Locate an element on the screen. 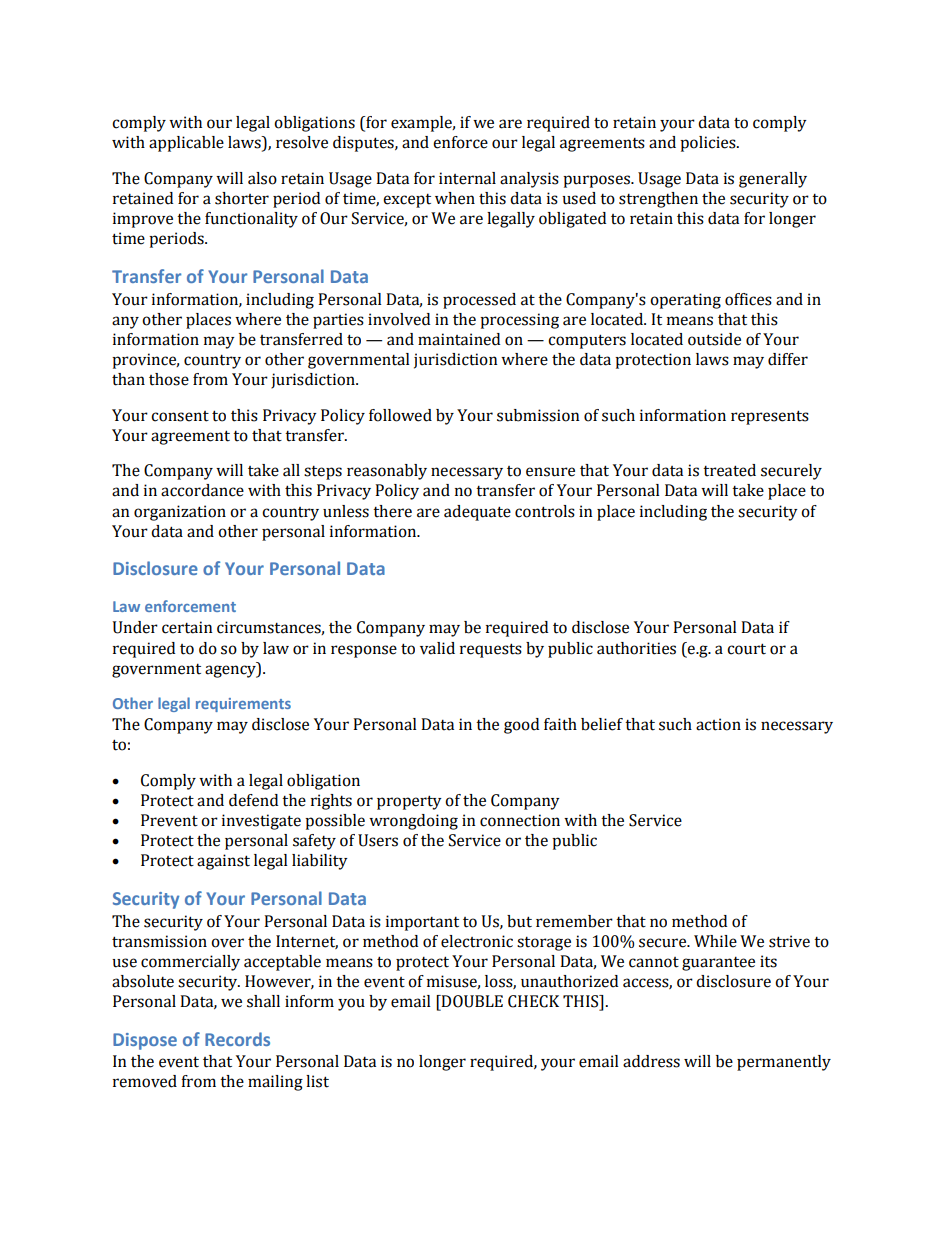 The image size is (952, 1233). Records is located at coordinates (237, 1039).
